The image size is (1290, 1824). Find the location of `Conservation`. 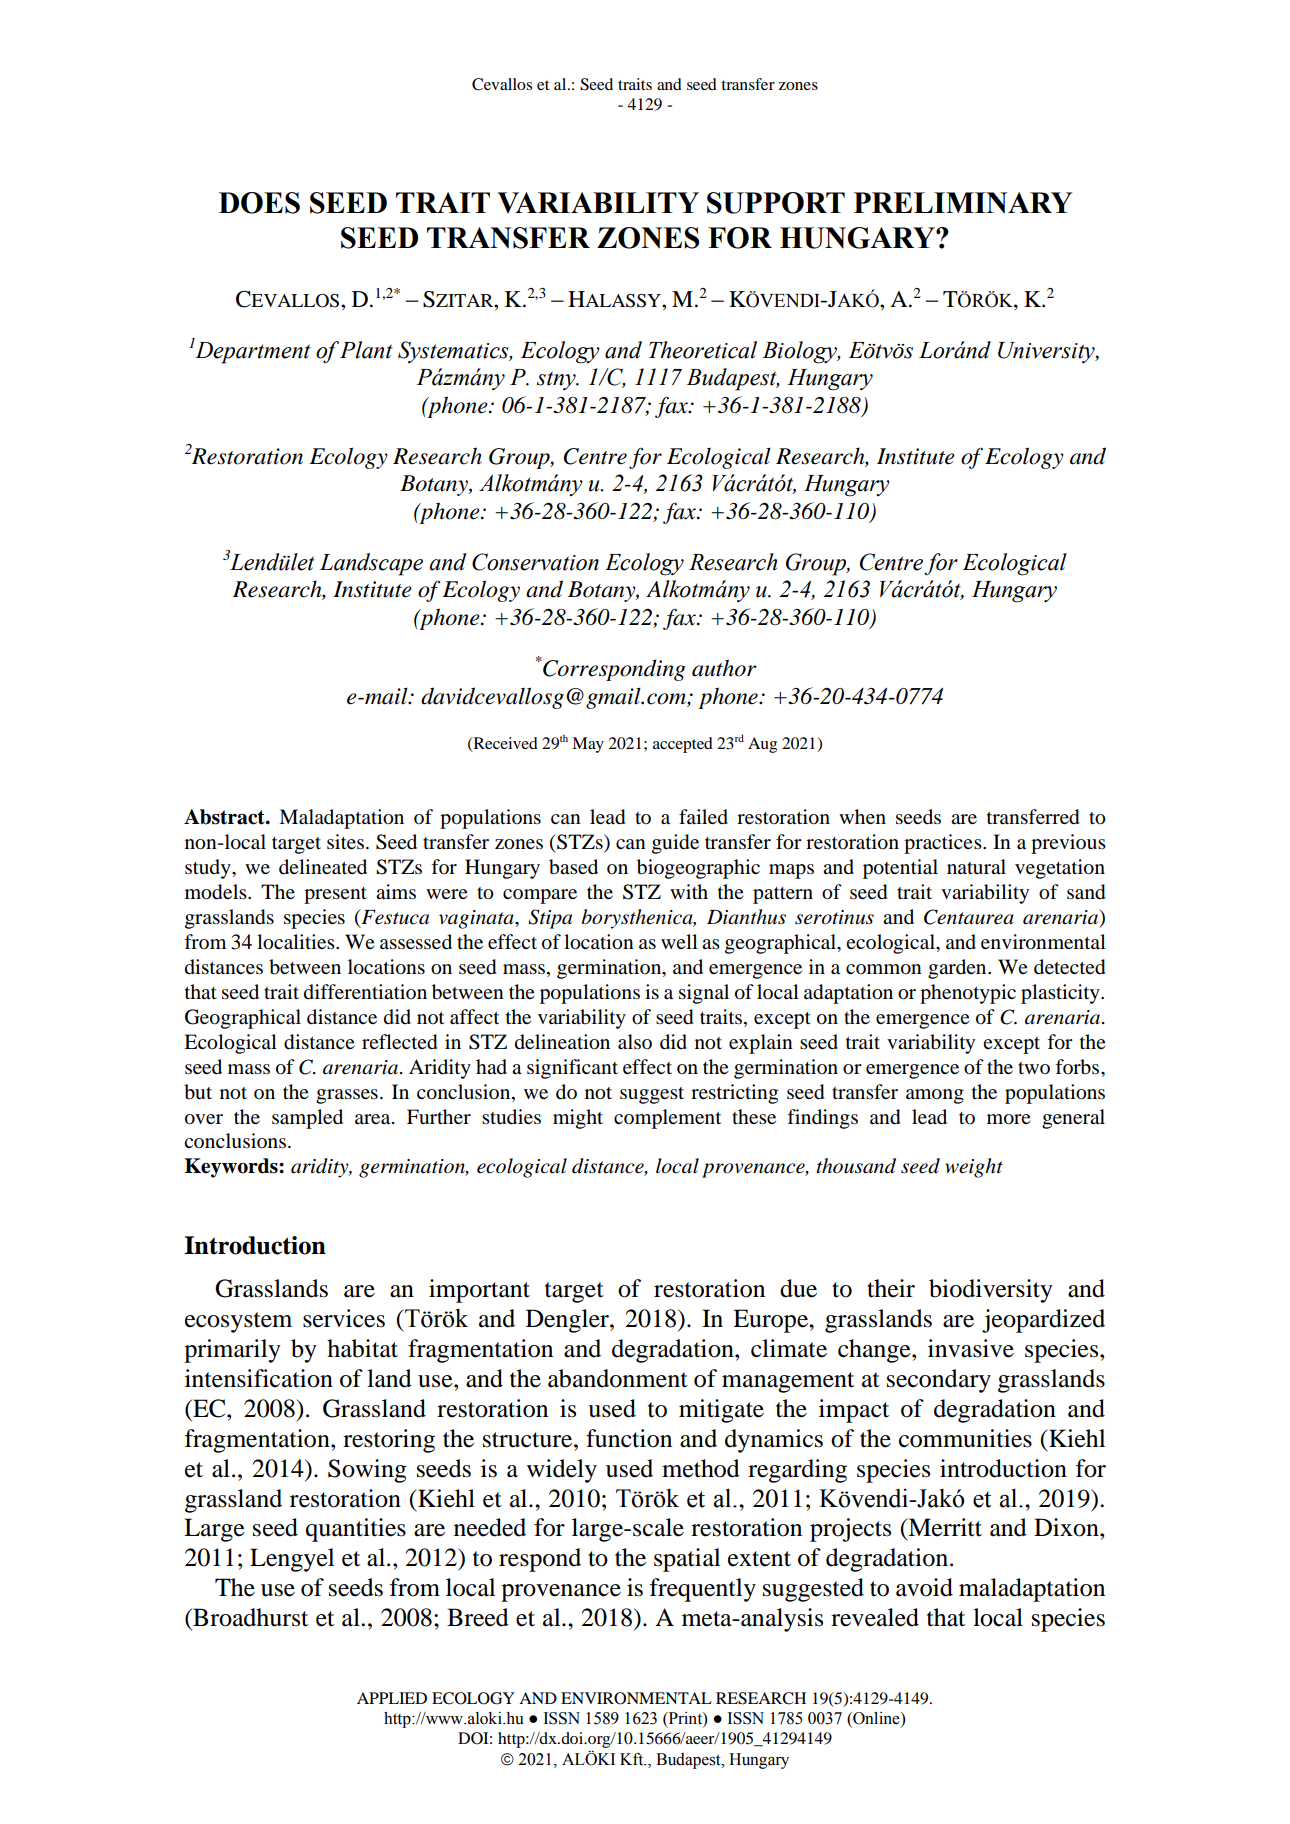

Conservation is located at coordinates (535, 562).
